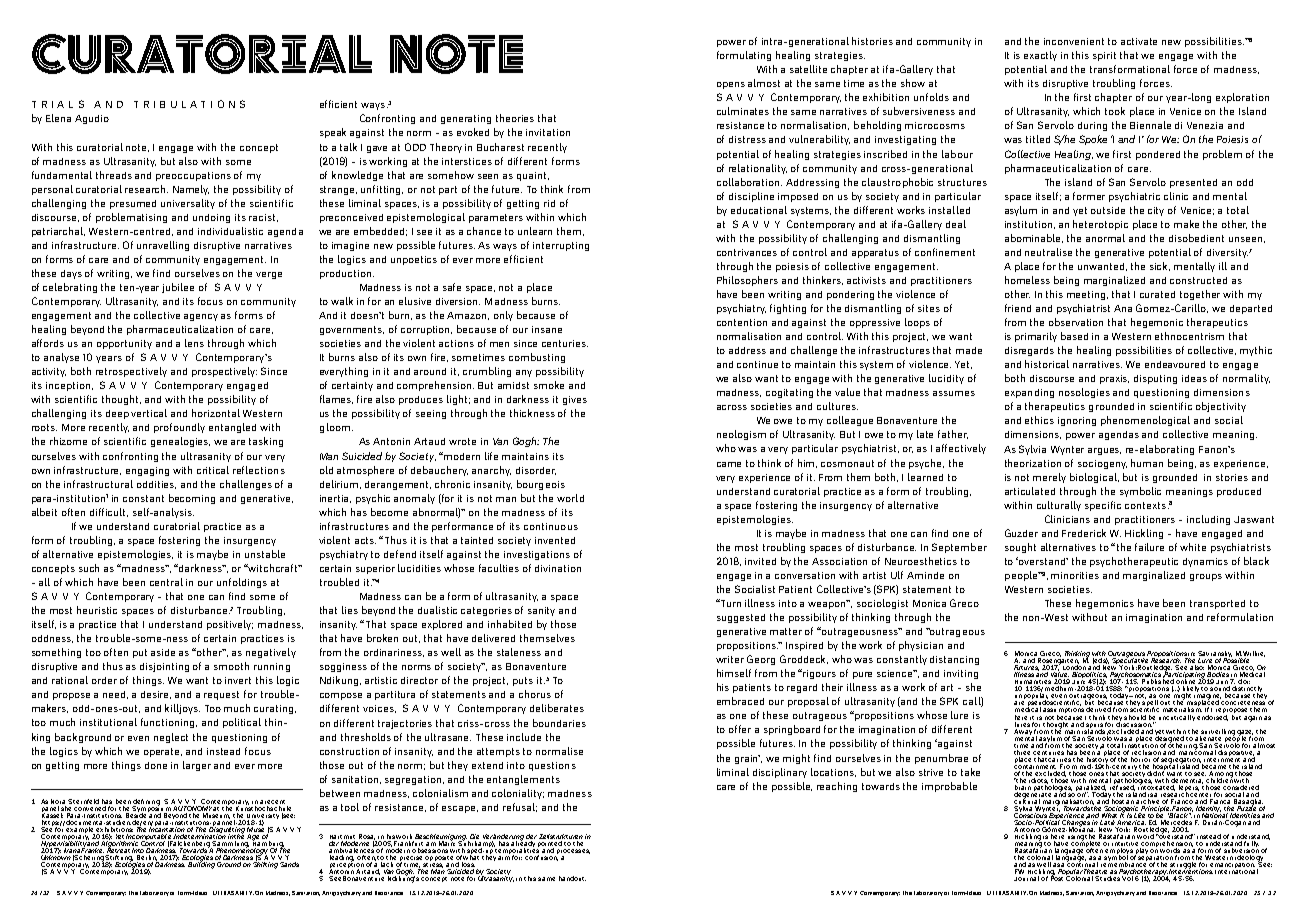 The width and height of the screenshot is (1308, 924). What do you see at coordinates (264, 864) in the screenshot?
I see `Shifting` at bounding box center [264, 864].
